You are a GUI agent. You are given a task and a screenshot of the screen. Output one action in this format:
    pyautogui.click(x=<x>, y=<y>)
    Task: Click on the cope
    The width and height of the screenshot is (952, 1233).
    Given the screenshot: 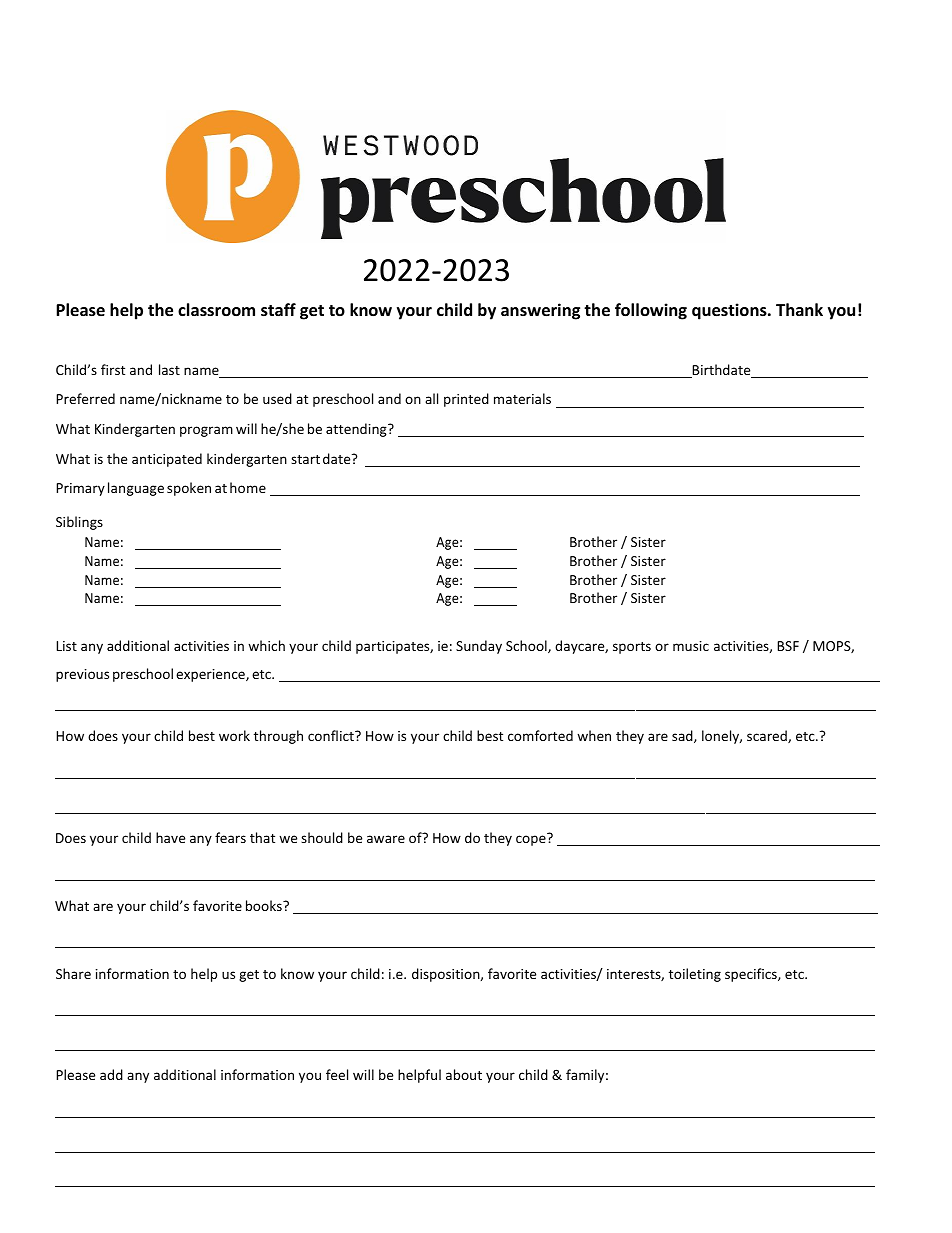 What is the action you would take?
    pyautogui.click(x=531, y=840)
